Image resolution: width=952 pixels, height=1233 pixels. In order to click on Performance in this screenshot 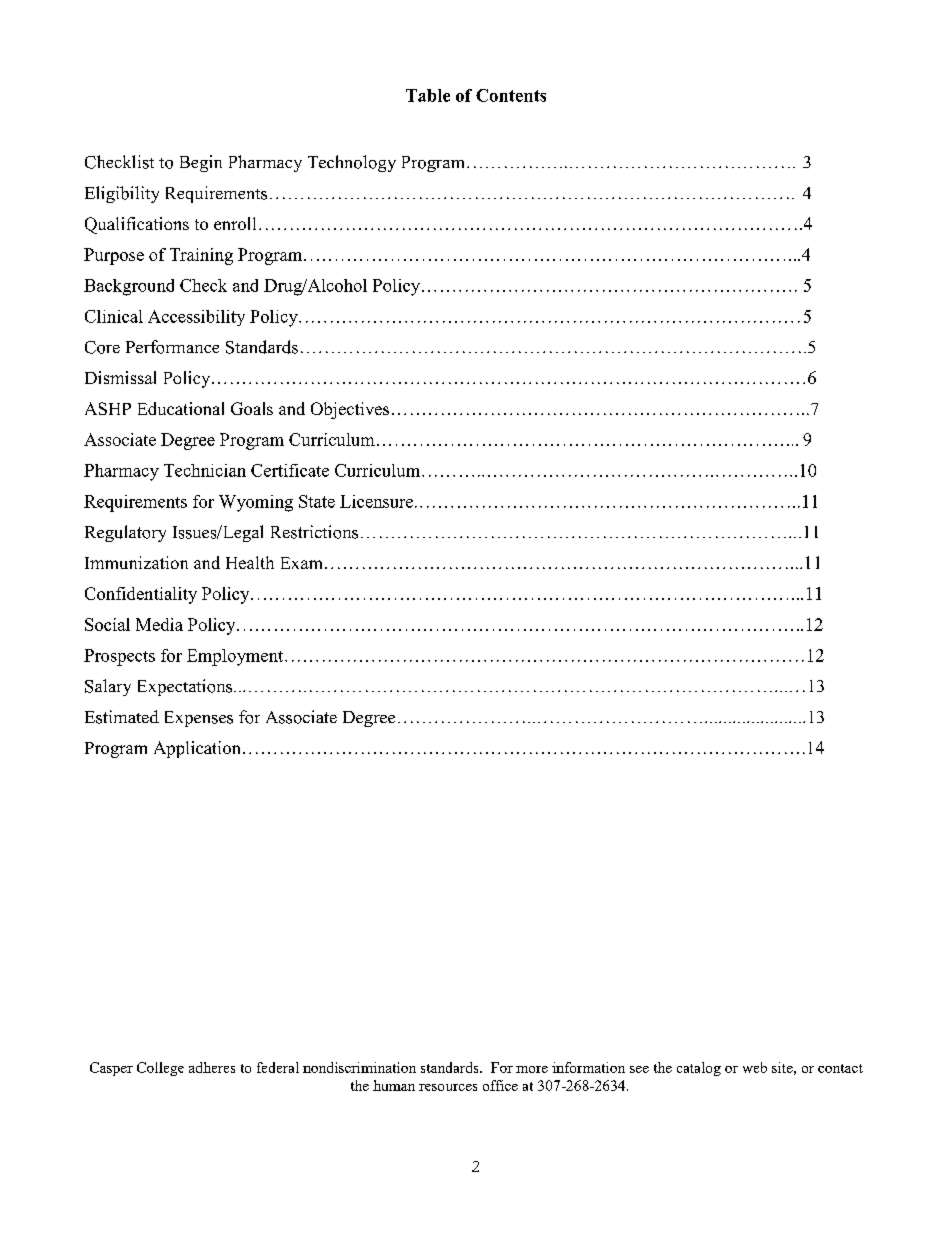, I will do `click(172, 347)`.
